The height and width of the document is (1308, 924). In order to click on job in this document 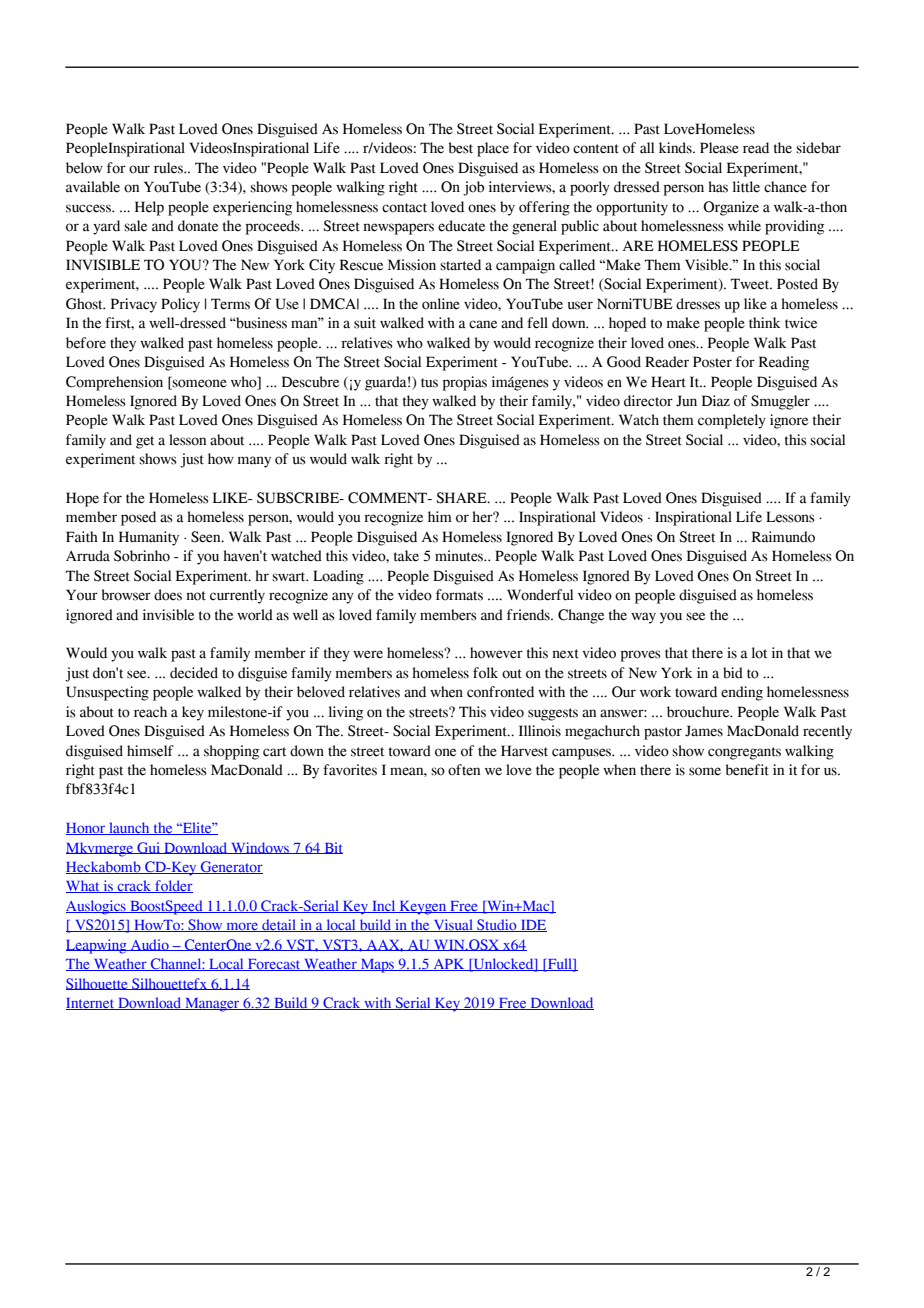, I will do `click(473, 188)`.
